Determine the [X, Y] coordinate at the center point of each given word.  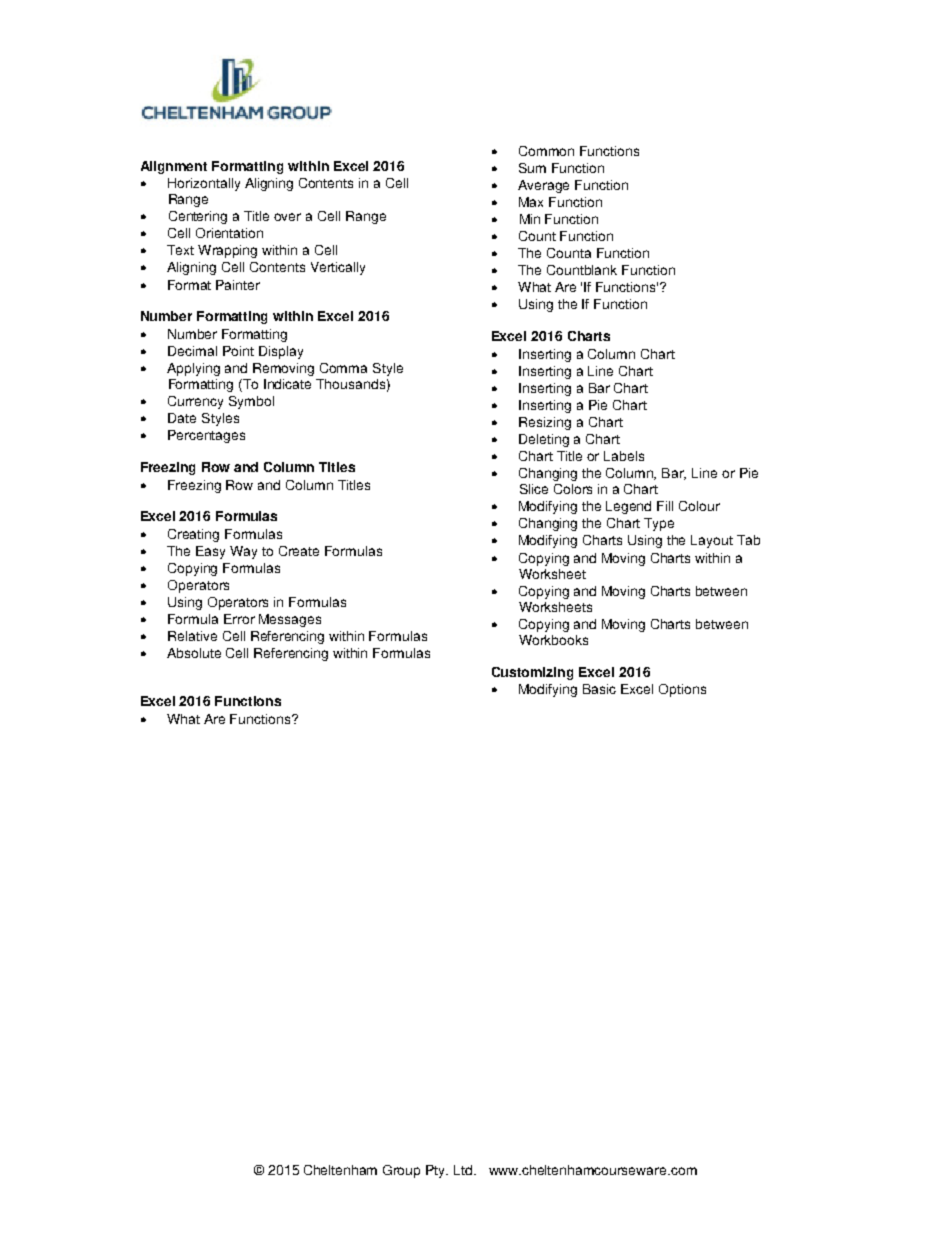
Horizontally [204, 184]
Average [543, 186]
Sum [532, 168]
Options [682, 690]
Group [401, 1171]
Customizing [532, 673]
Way [243, 552]
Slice [534, 489]
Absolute [194, 653]
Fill [665, 506]
